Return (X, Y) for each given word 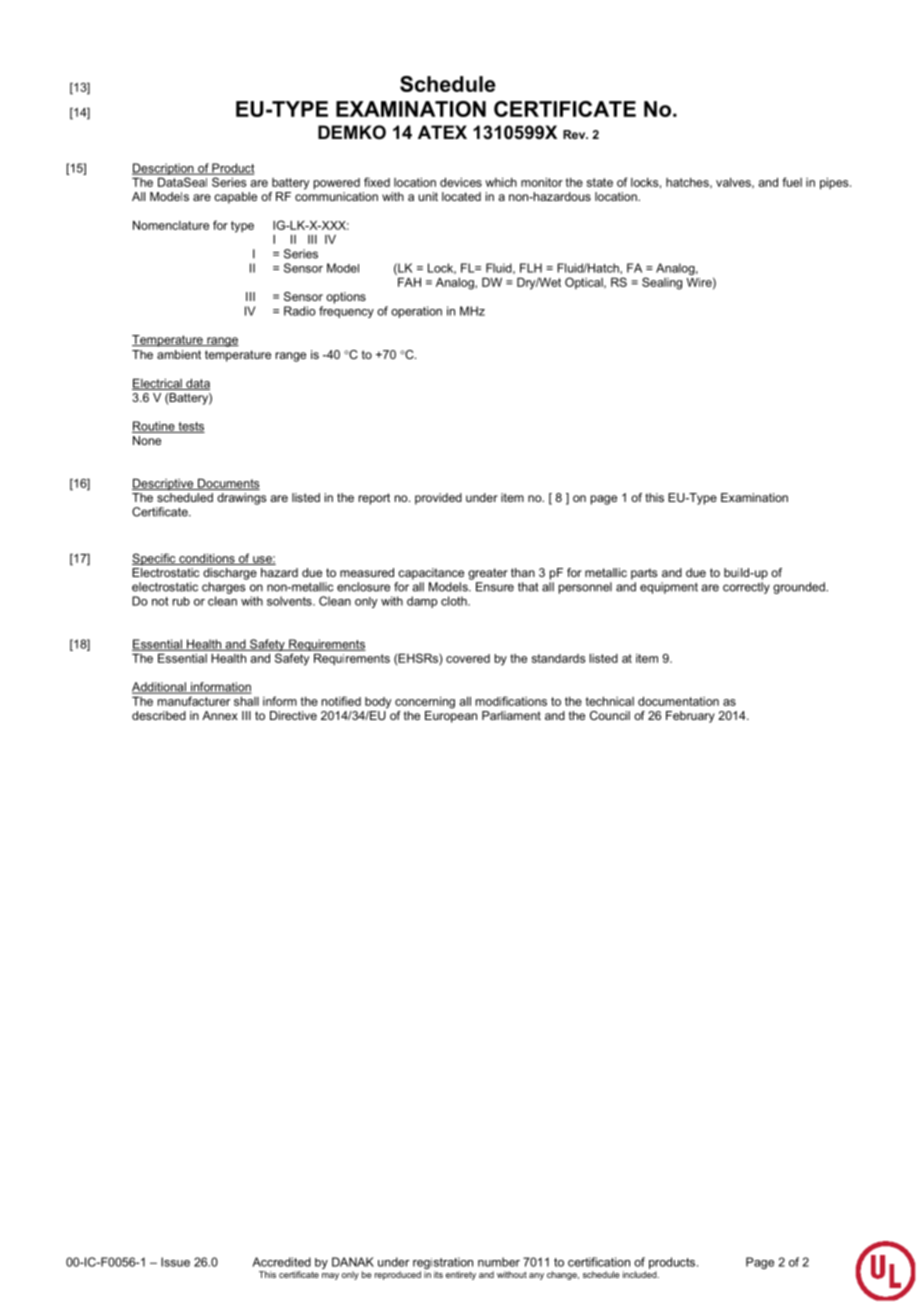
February (690, 717)
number (499, 1262)
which (501, 182)
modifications (511, 701)
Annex (220, 715)
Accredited (281, 1262)
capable (235, 198)
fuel (792, 182)
